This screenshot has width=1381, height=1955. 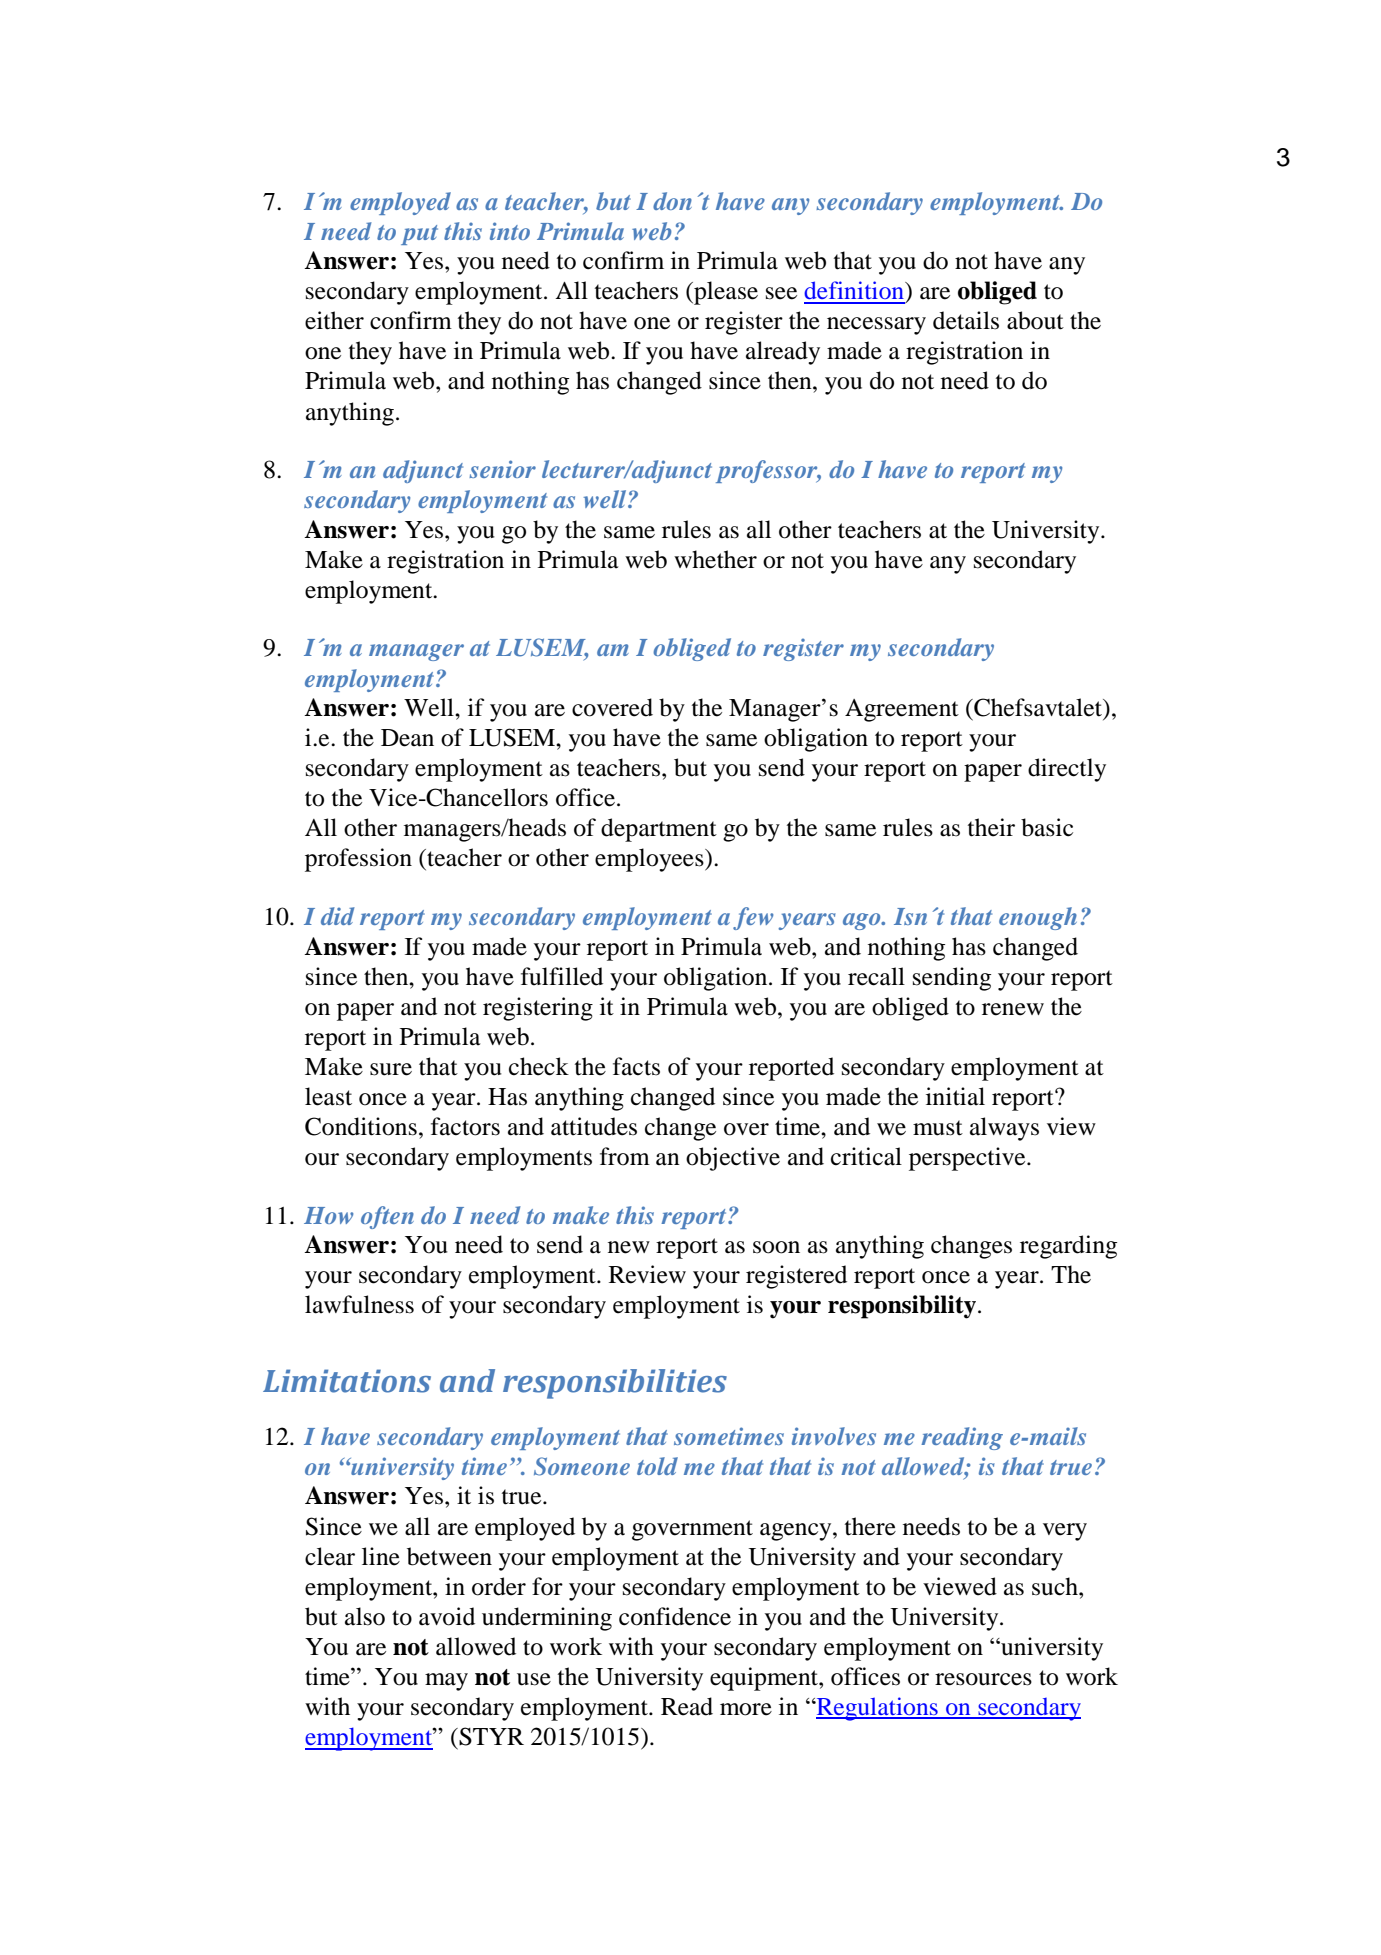 What do you see at coordinates (407, 738) in the screenshot?
I see `Dean` at bounding box center [407, 738].
